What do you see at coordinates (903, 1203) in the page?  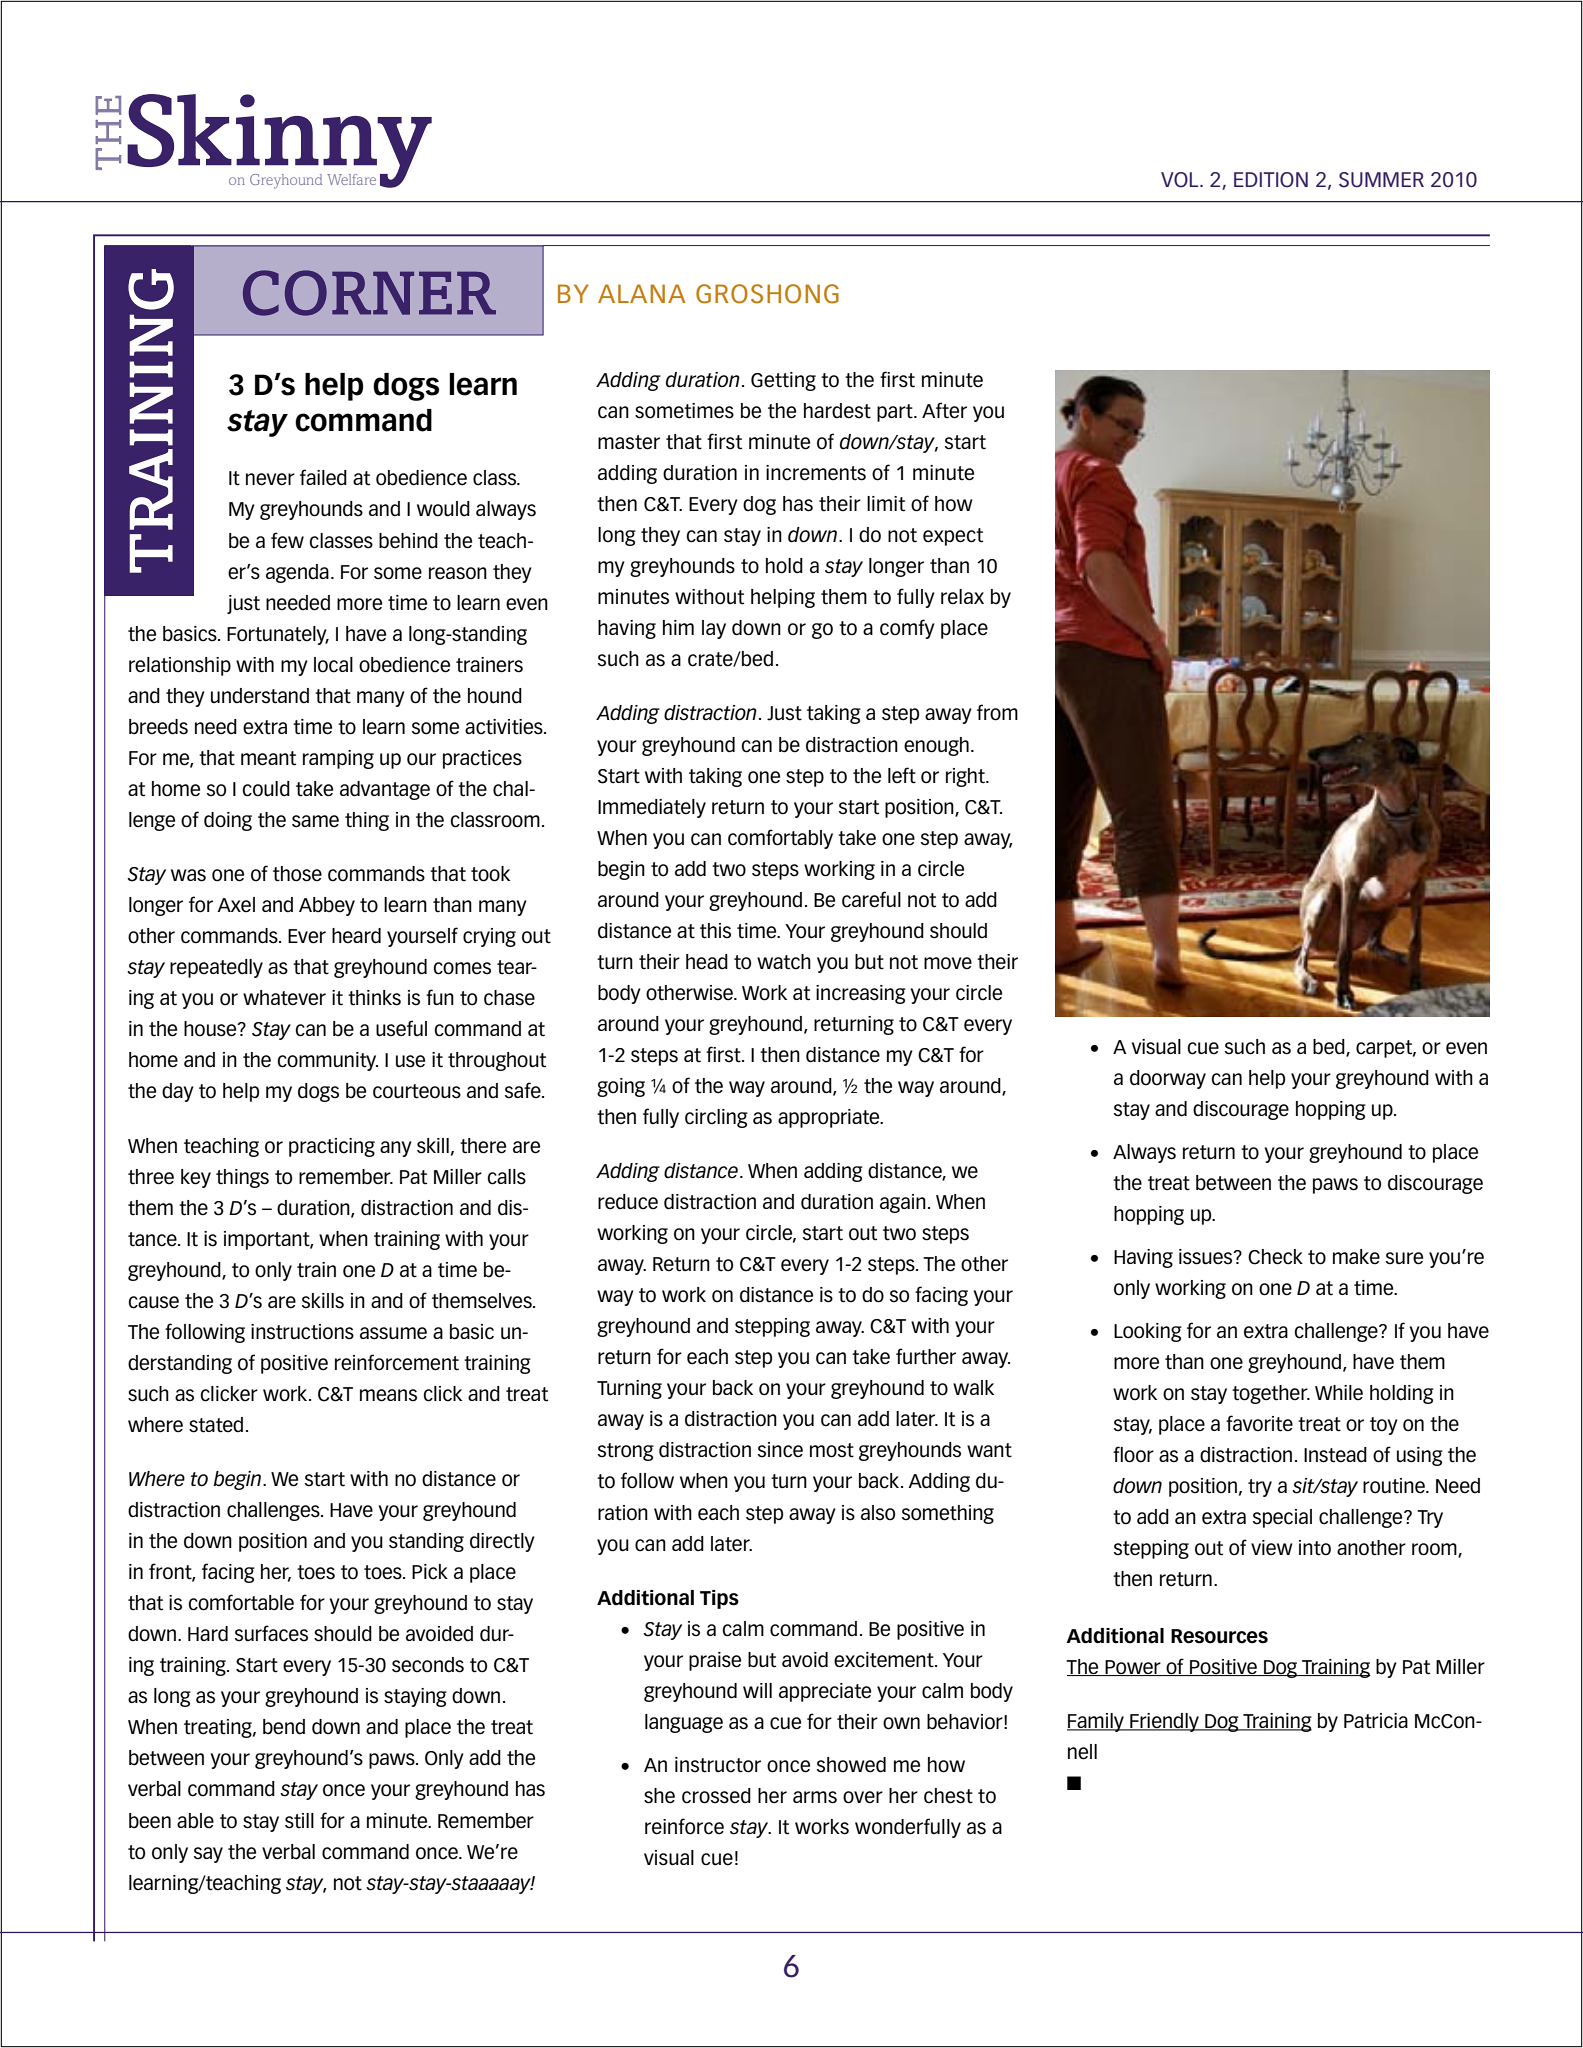 I see `again` at bounding box center [903, 1203].
